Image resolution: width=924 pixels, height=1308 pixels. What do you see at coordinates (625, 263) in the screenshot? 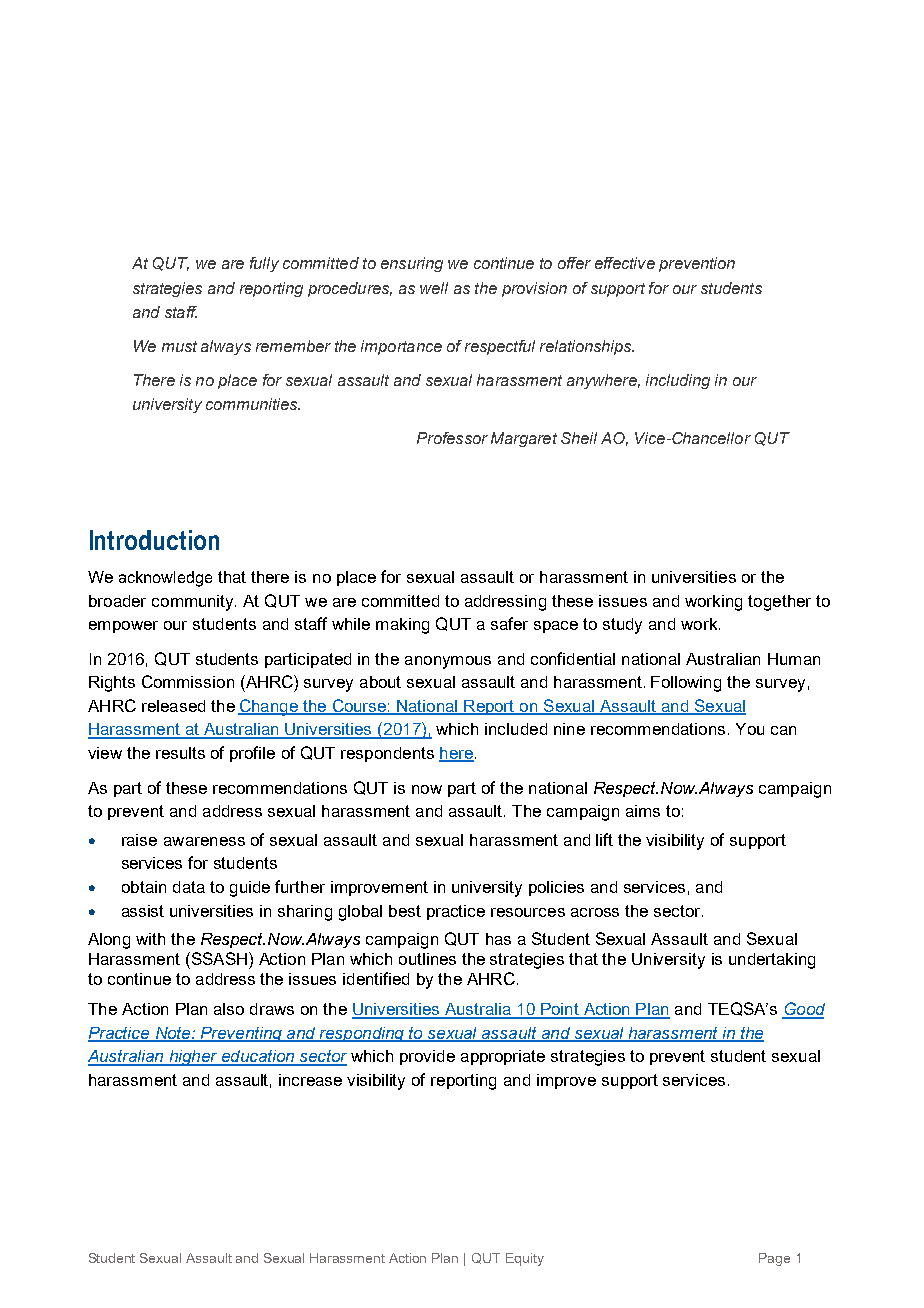
I see `effective` at bounding box center [625, 263].
